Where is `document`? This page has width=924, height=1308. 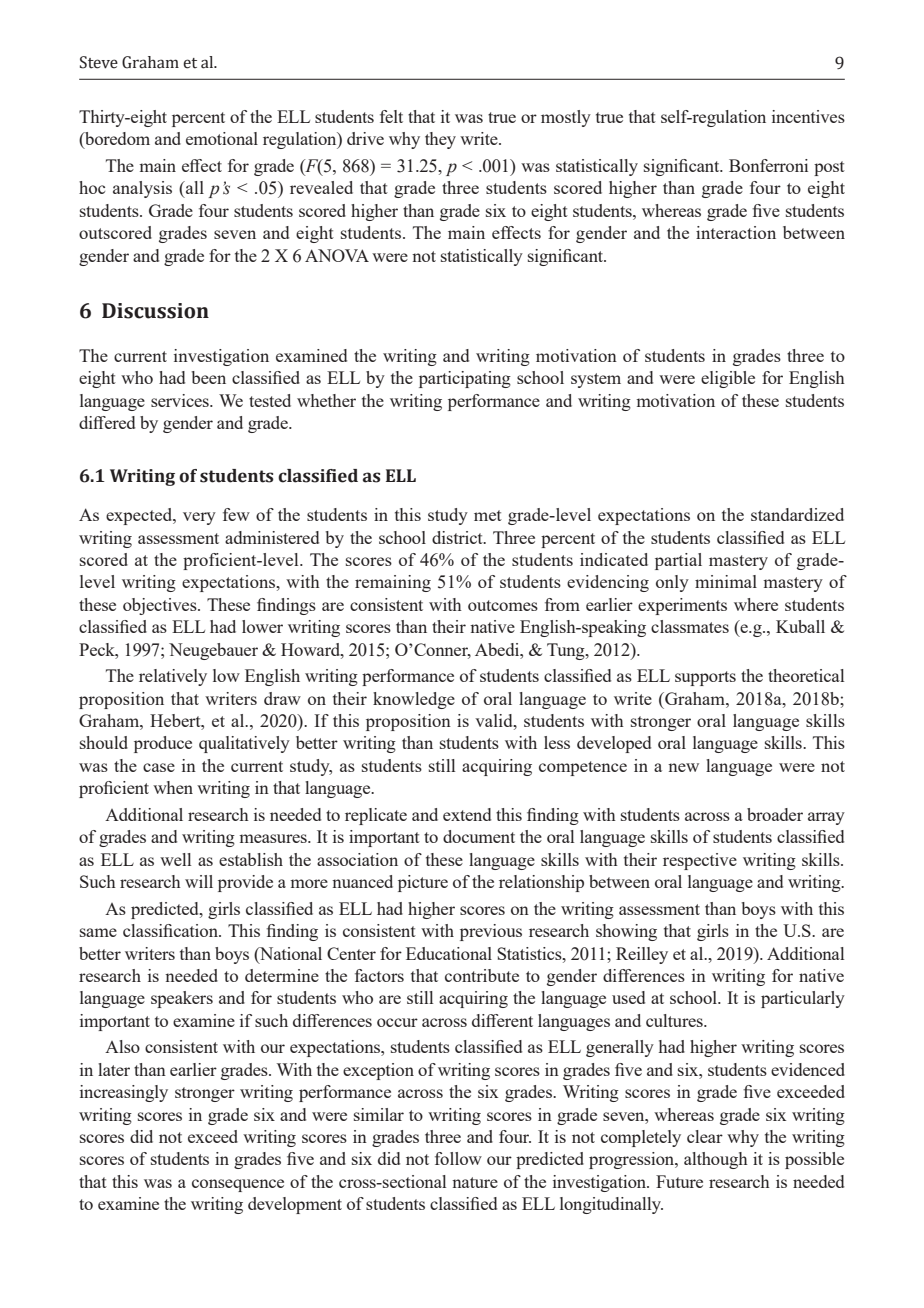 document is located at coordinates (479, 836).
